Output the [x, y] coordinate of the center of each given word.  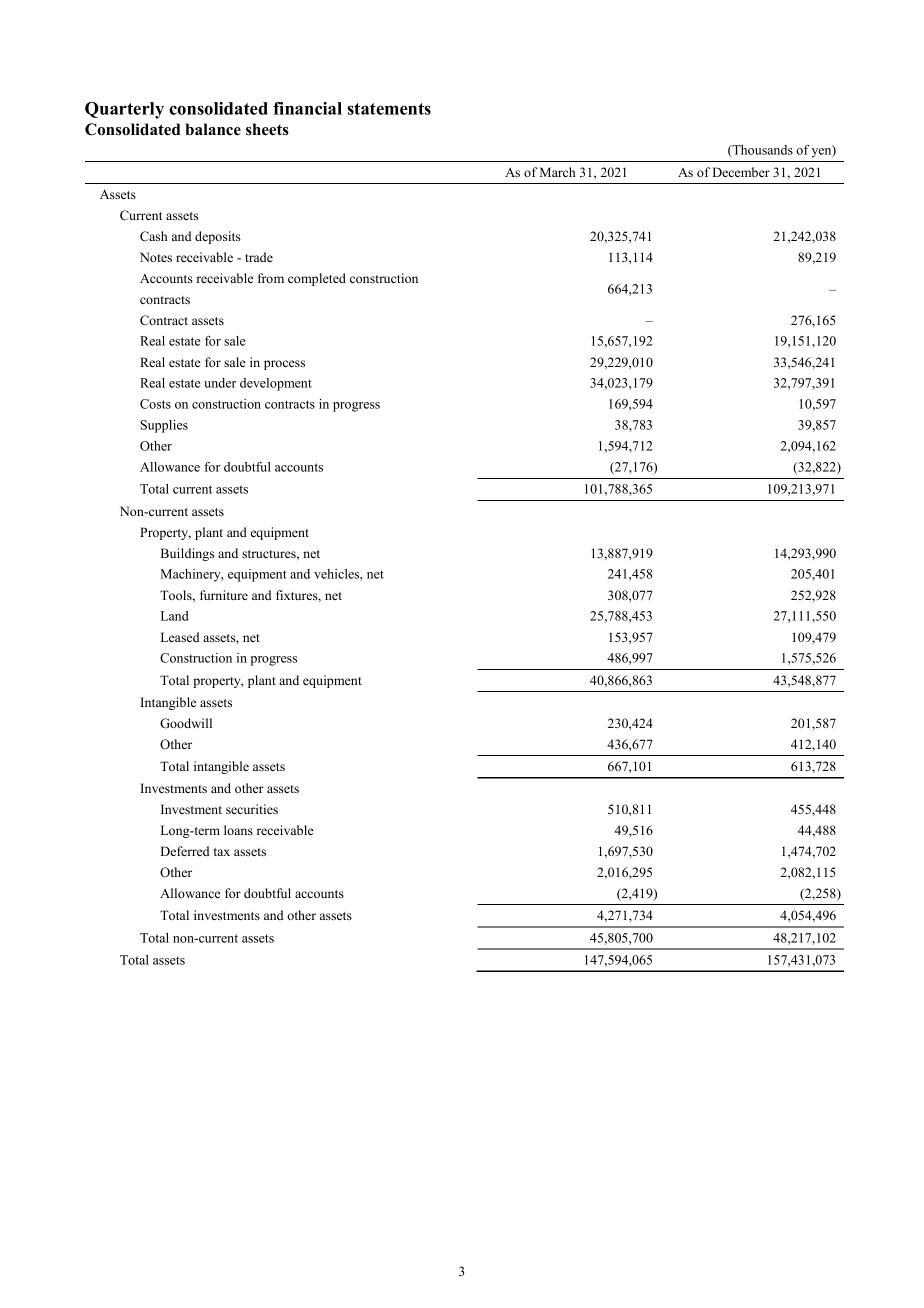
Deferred [185, 851]
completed [317, 279]
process [284, 365]
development [276, 384]
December [741, 172]
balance [213, 129]
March [557, 172]
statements [389, 109]
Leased [180, 637]
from [271, 278]
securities [252, 809]
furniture [224, 595]
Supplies [164, 426]
